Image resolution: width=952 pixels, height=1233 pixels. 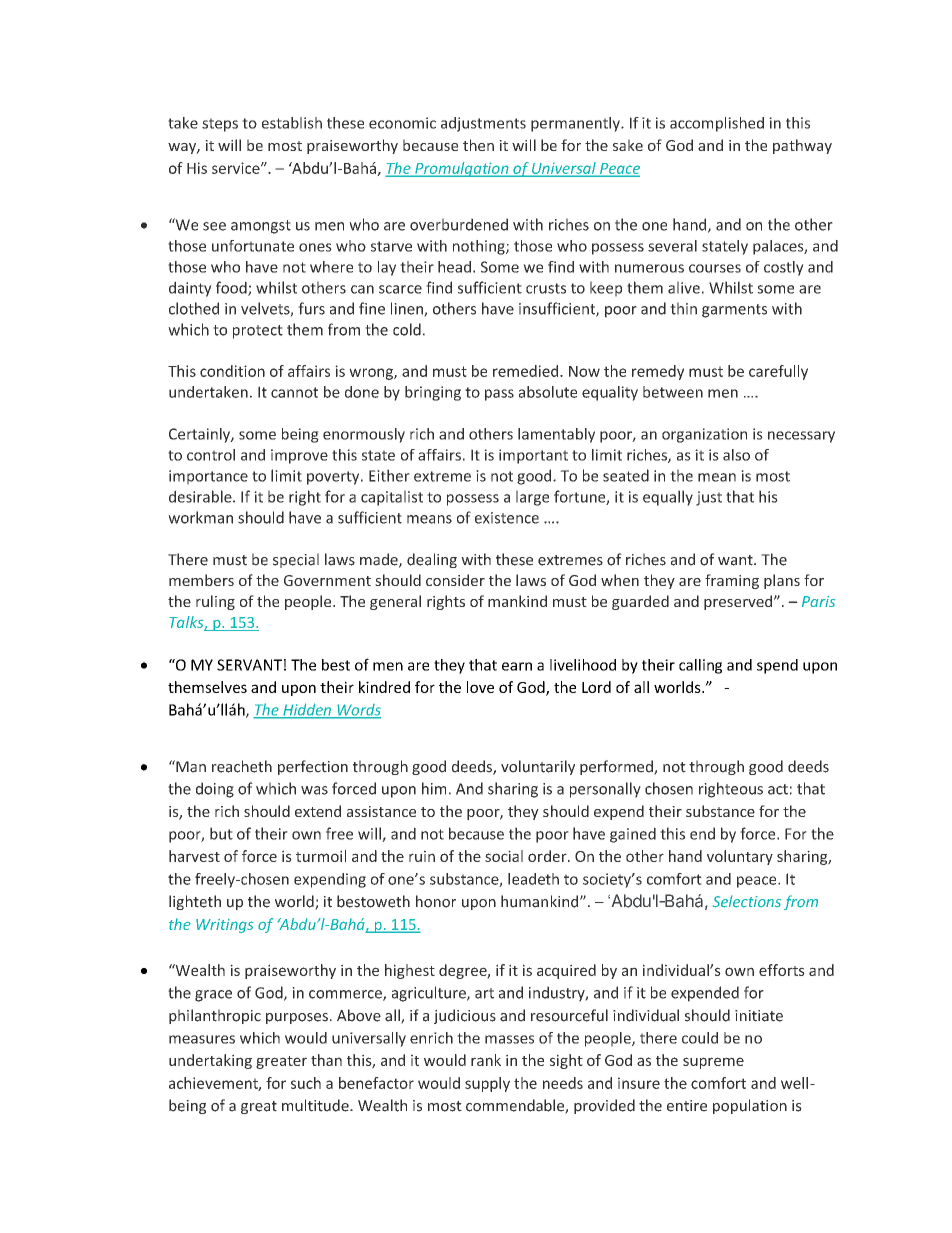 What do you see at coordinates (292, 123) in the screenshot?
I see `establish` at bounding box center [292, 123].
